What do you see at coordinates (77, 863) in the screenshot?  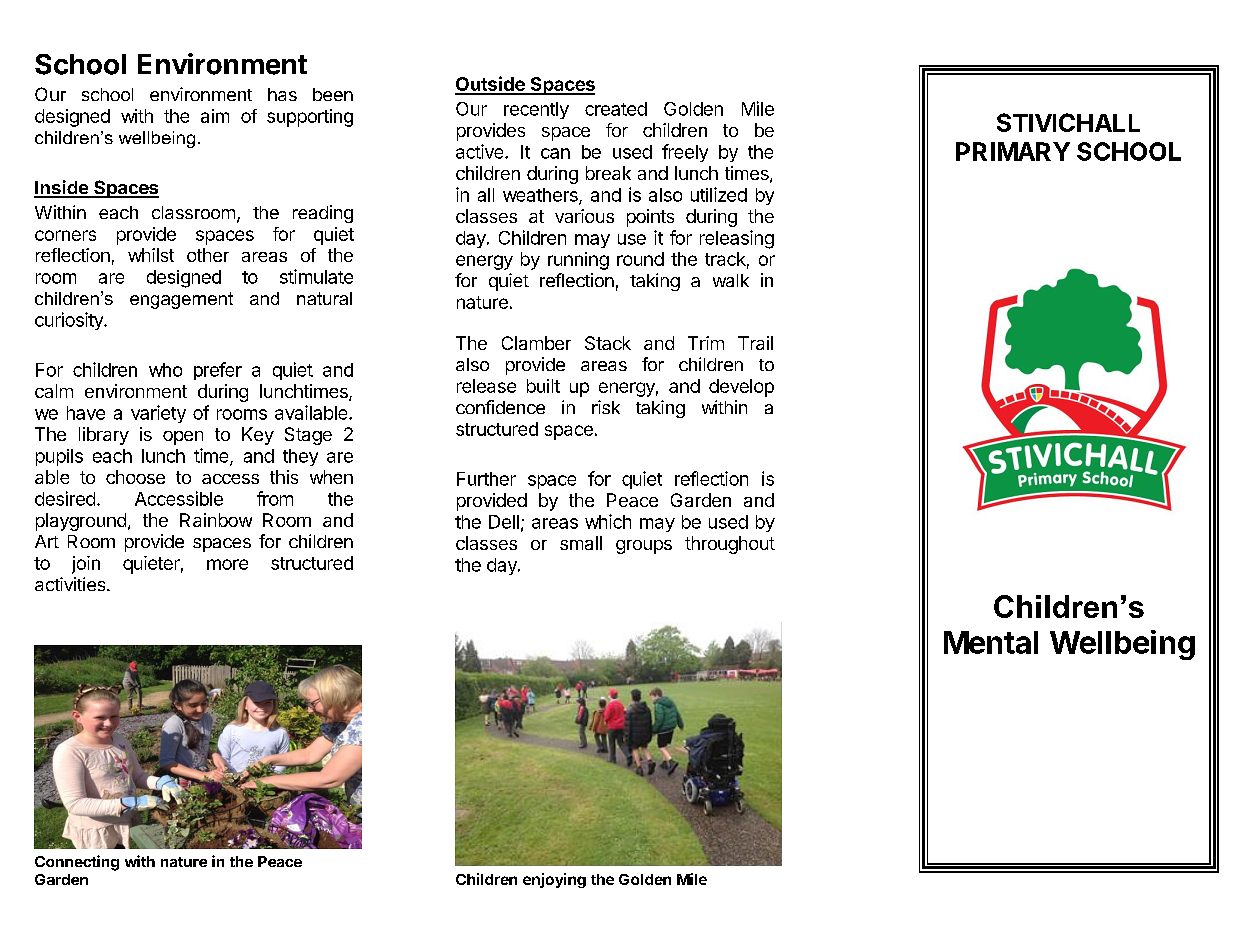 I see `Connecting` at bounding box center [77, 863].
